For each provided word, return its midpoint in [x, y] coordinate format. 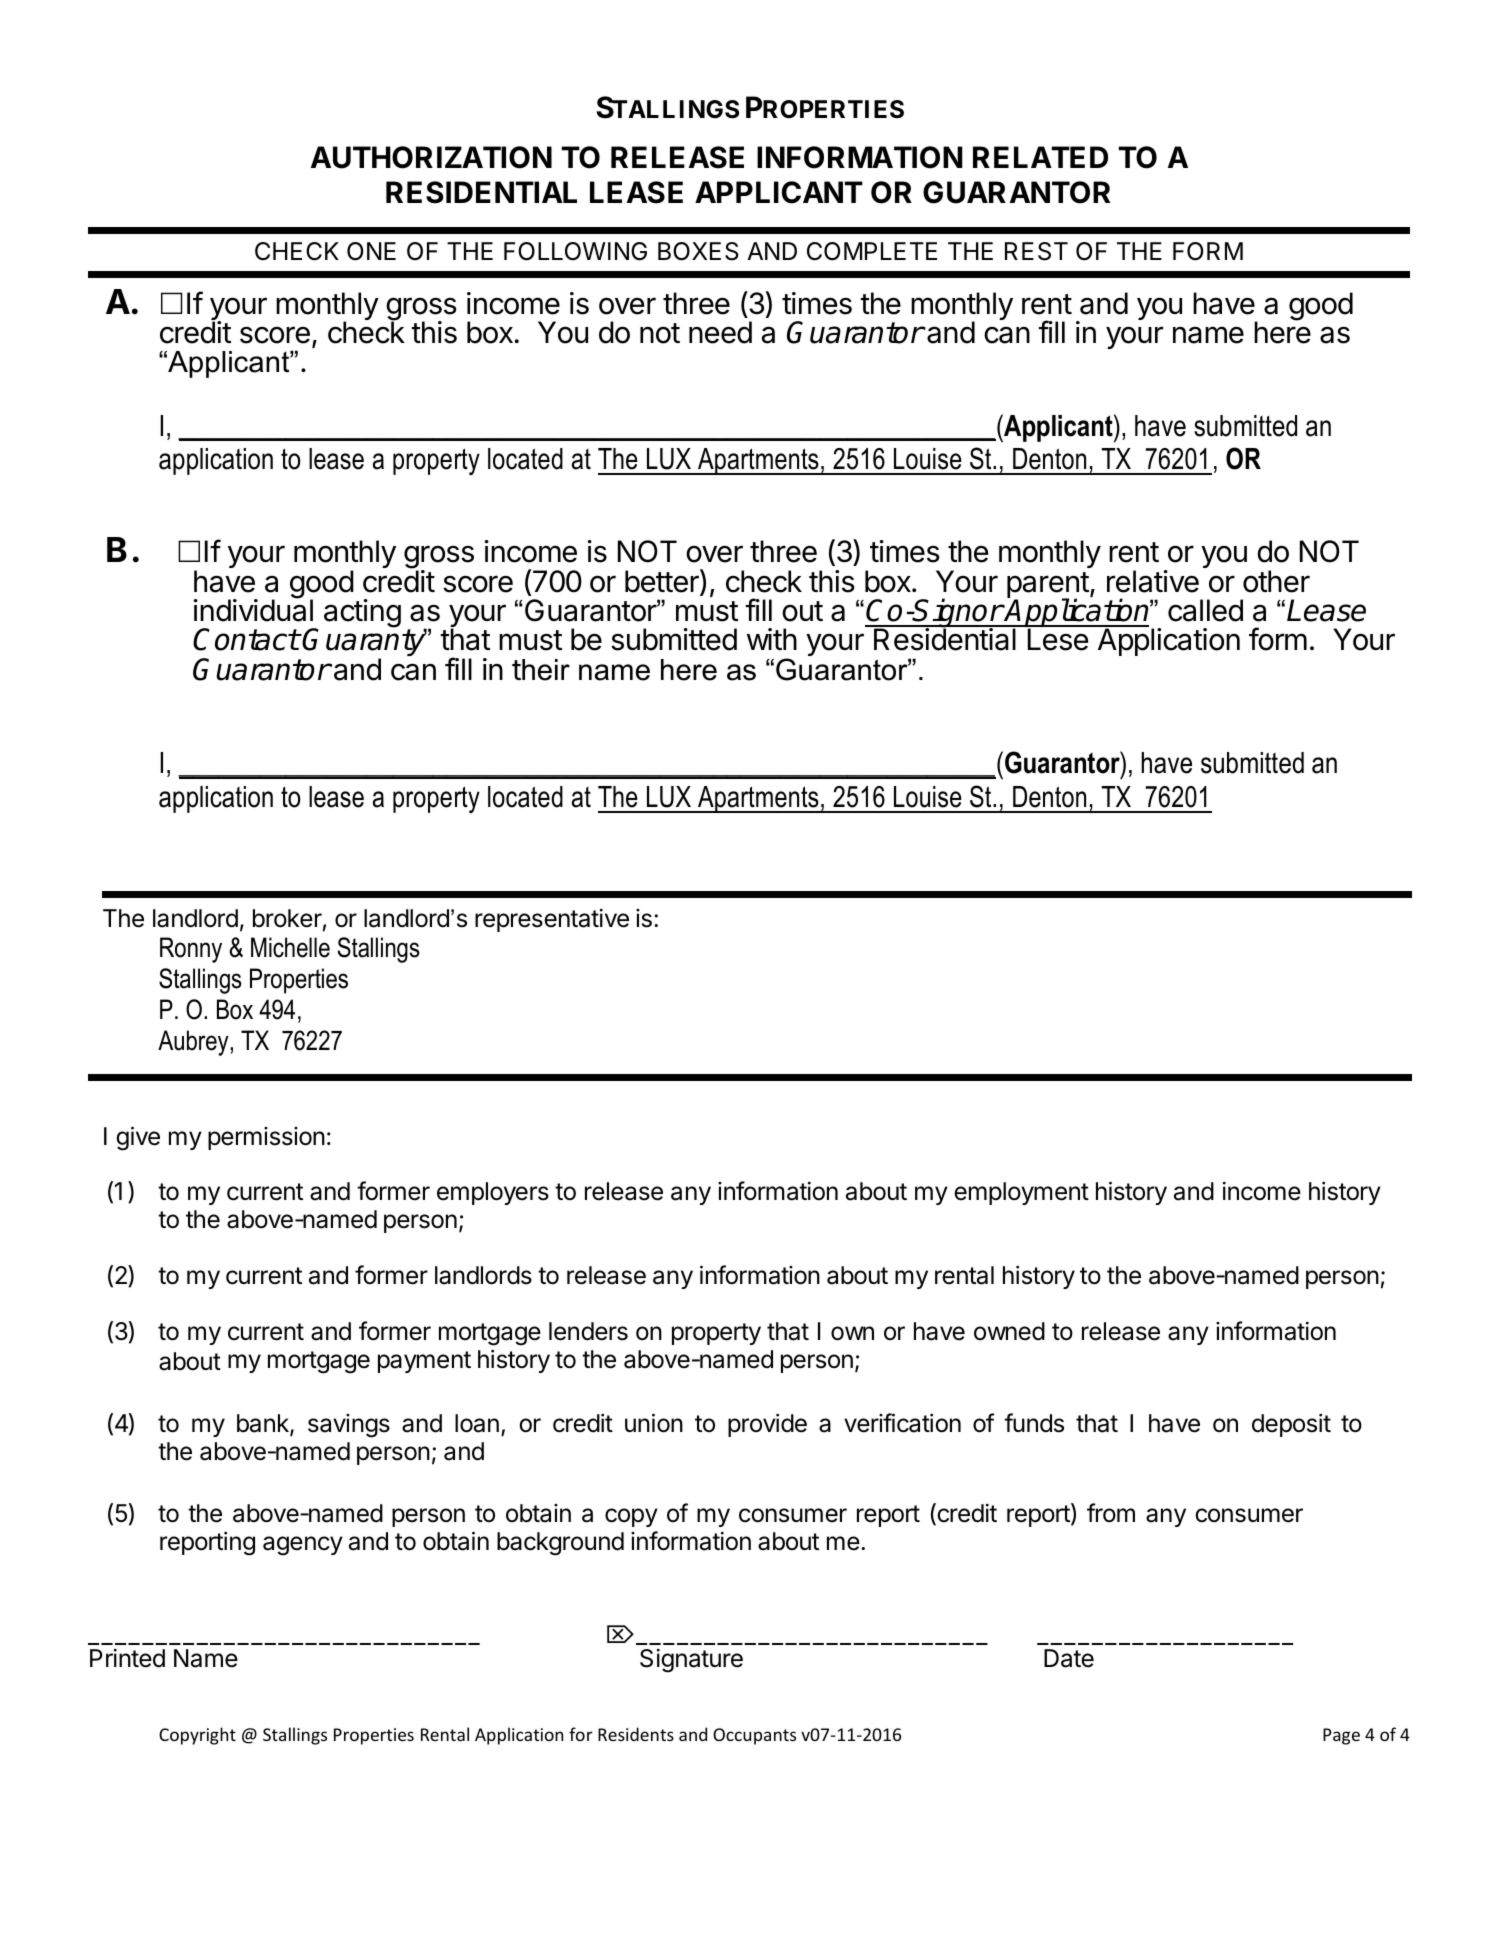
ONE [371, 251]
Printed [127, 1658]
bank [264, 1424]
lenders [588, 1331]
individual [253, 610]
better [663, 582]
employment [1021, 1193]
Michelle [290, 947]
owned [1009, 1331]
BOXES [698, 251]
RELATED [1040, 157]
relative [1153, 581]
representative [552, 920]
